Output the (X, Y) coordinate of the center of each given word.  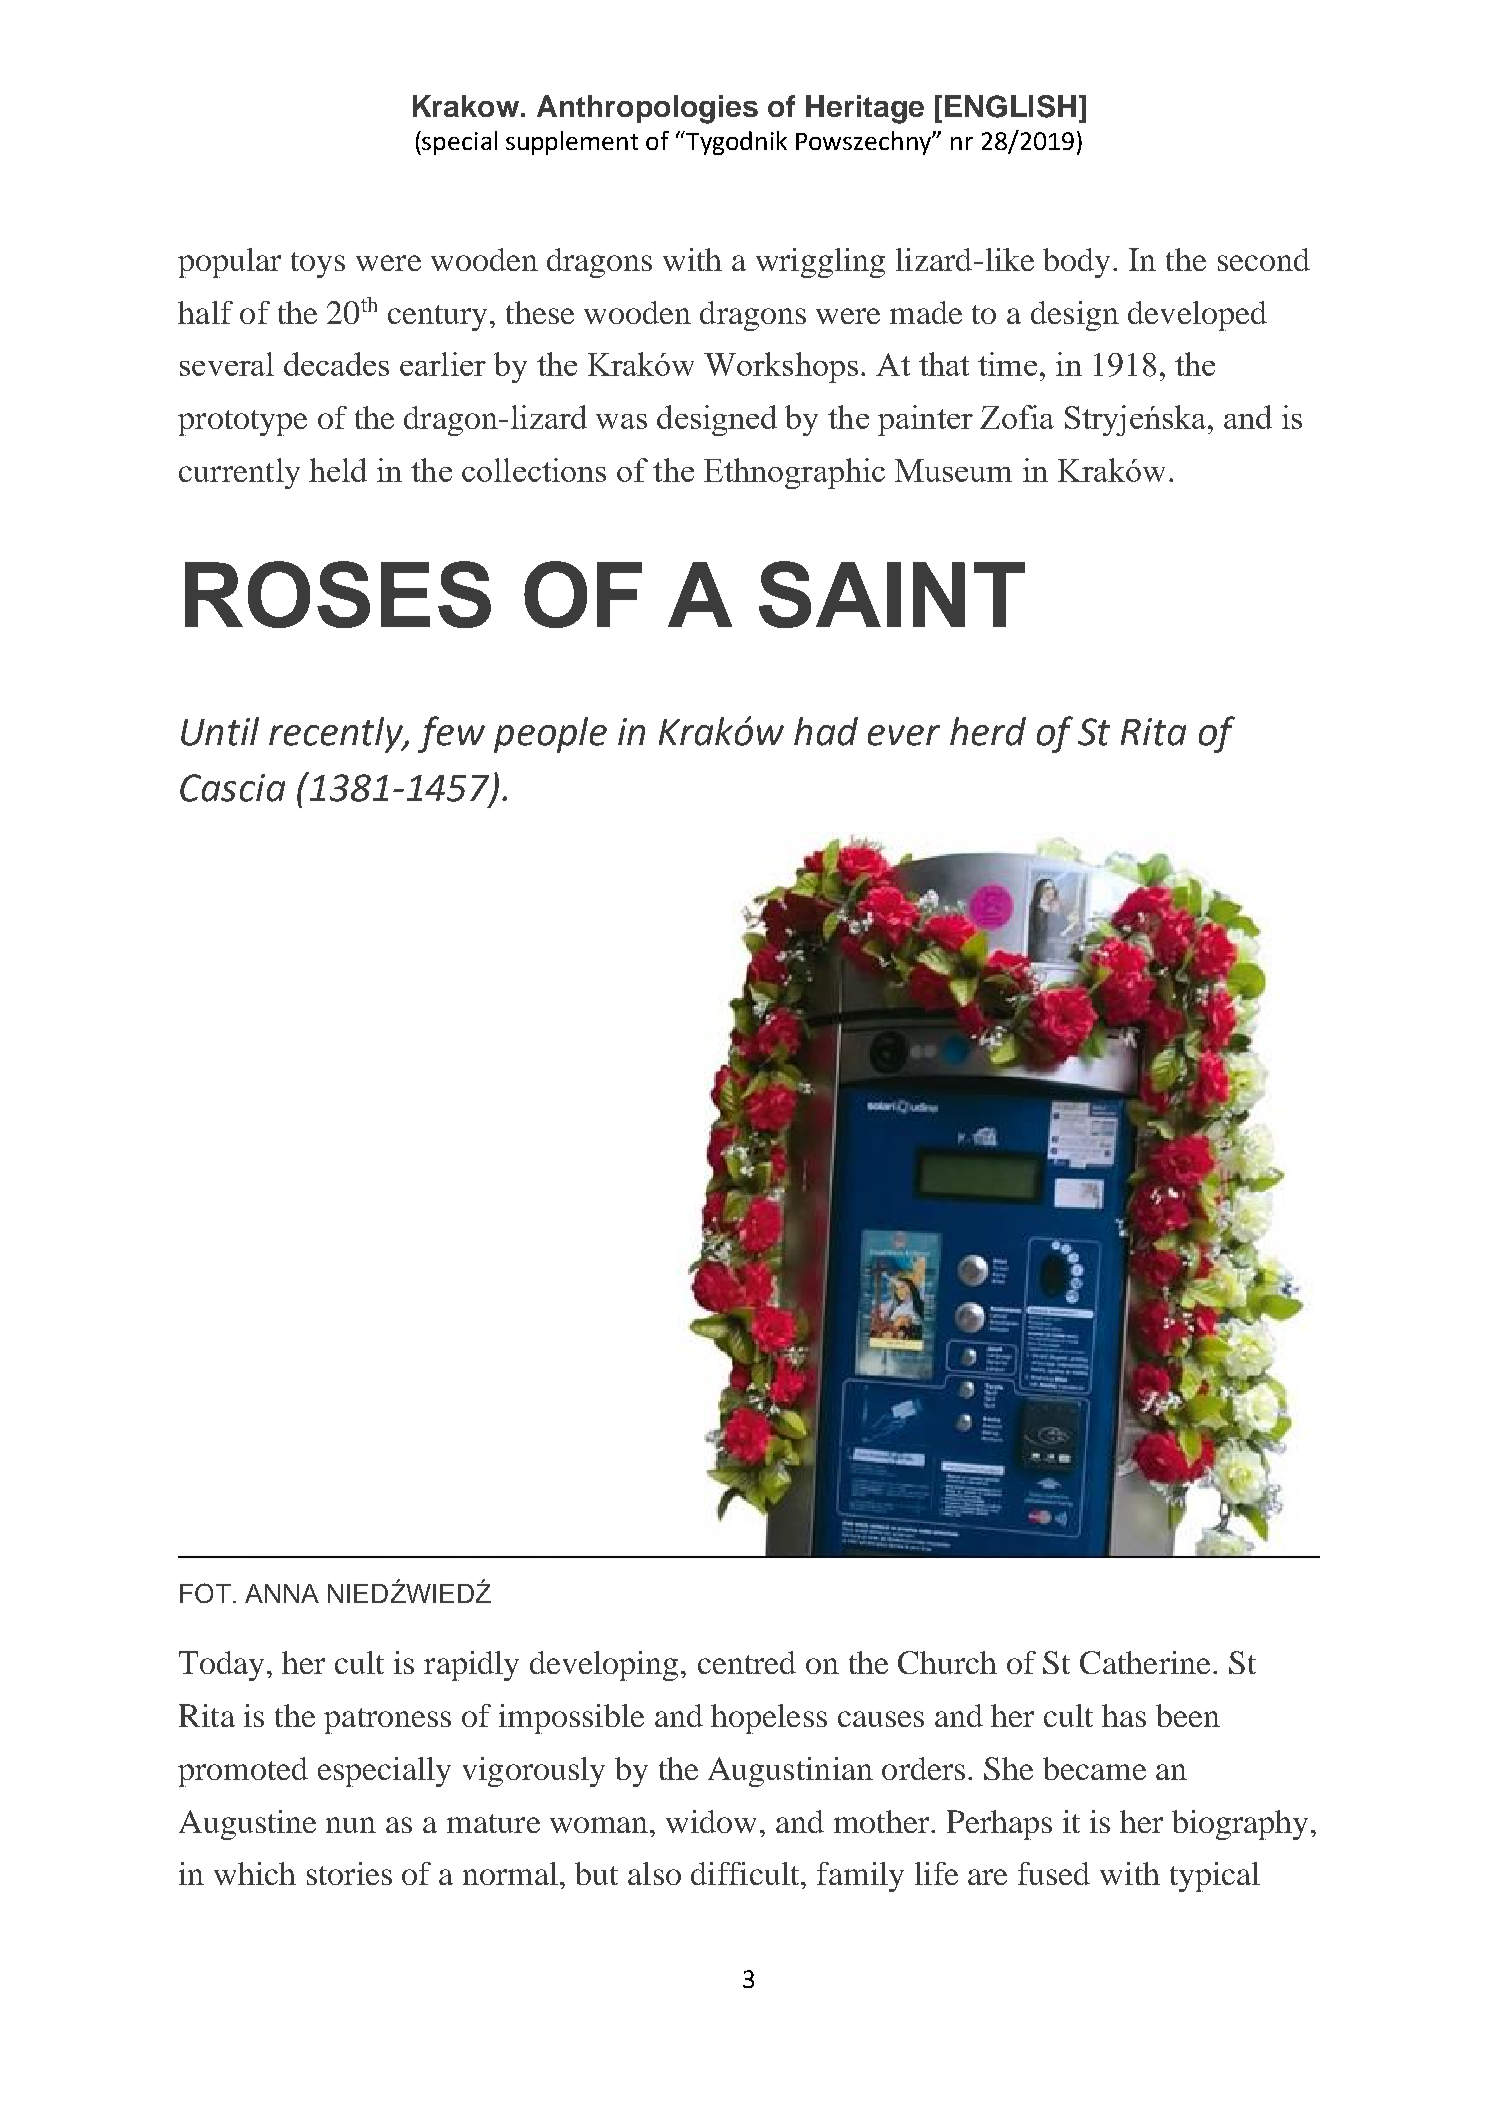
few (451, 734)
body (1076, 263)
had (826, 731)
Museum (953, 470)
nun (351, 1825)
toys (318, 265)
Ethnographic (794, 473)
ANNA (282, 1593)
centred (747, 1662)
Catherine (1145, 1662)
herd (988, 731)
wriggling (820, 263)
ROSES (338, 594)
